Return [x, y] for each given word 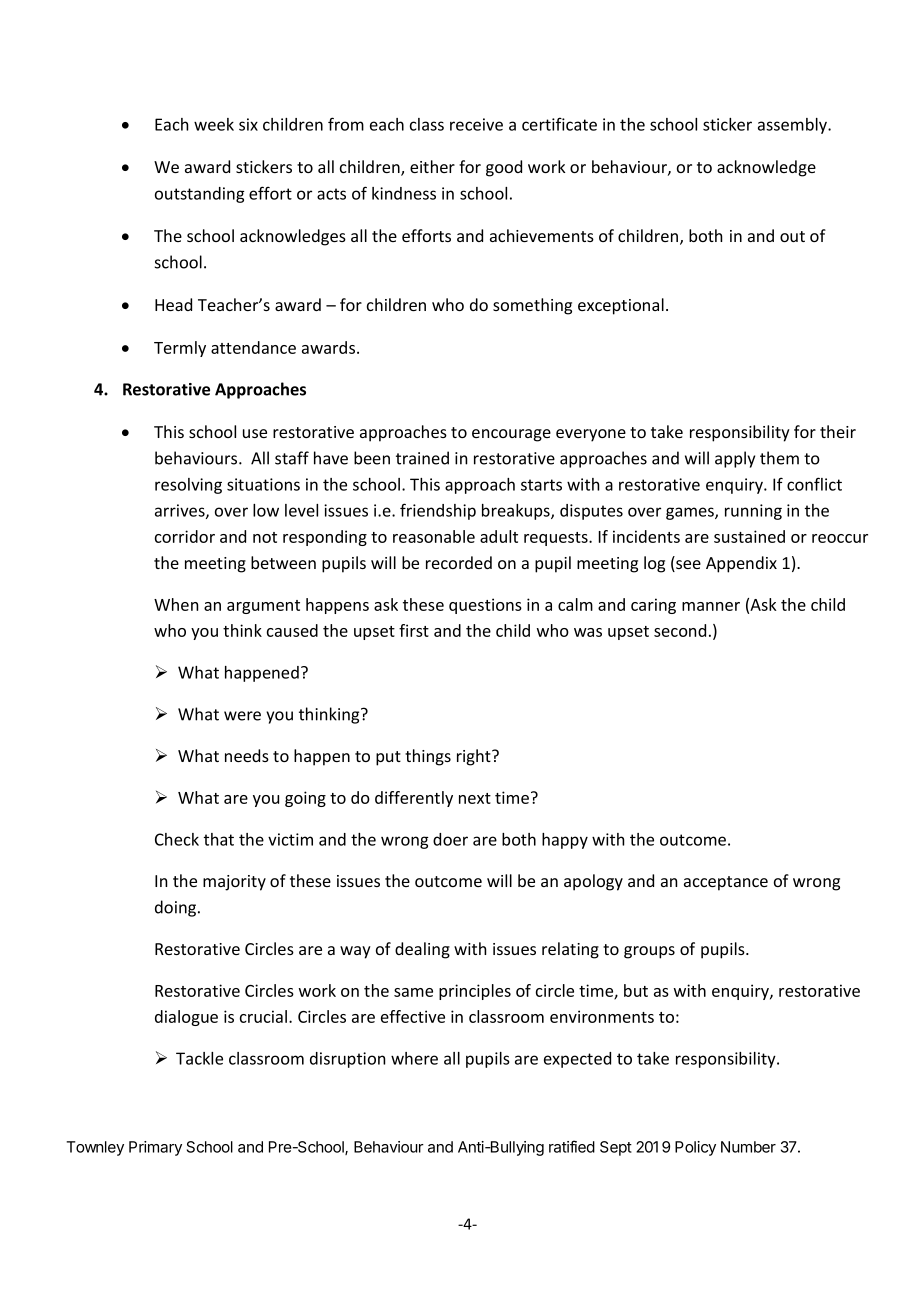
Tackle [199, 1058]
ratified [572, 1146]
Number [748, 1147]
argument [263, 607]
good [504, 168]
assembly [794, 126]
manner [711, 606]
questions [485, 606]
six [248, 124]
